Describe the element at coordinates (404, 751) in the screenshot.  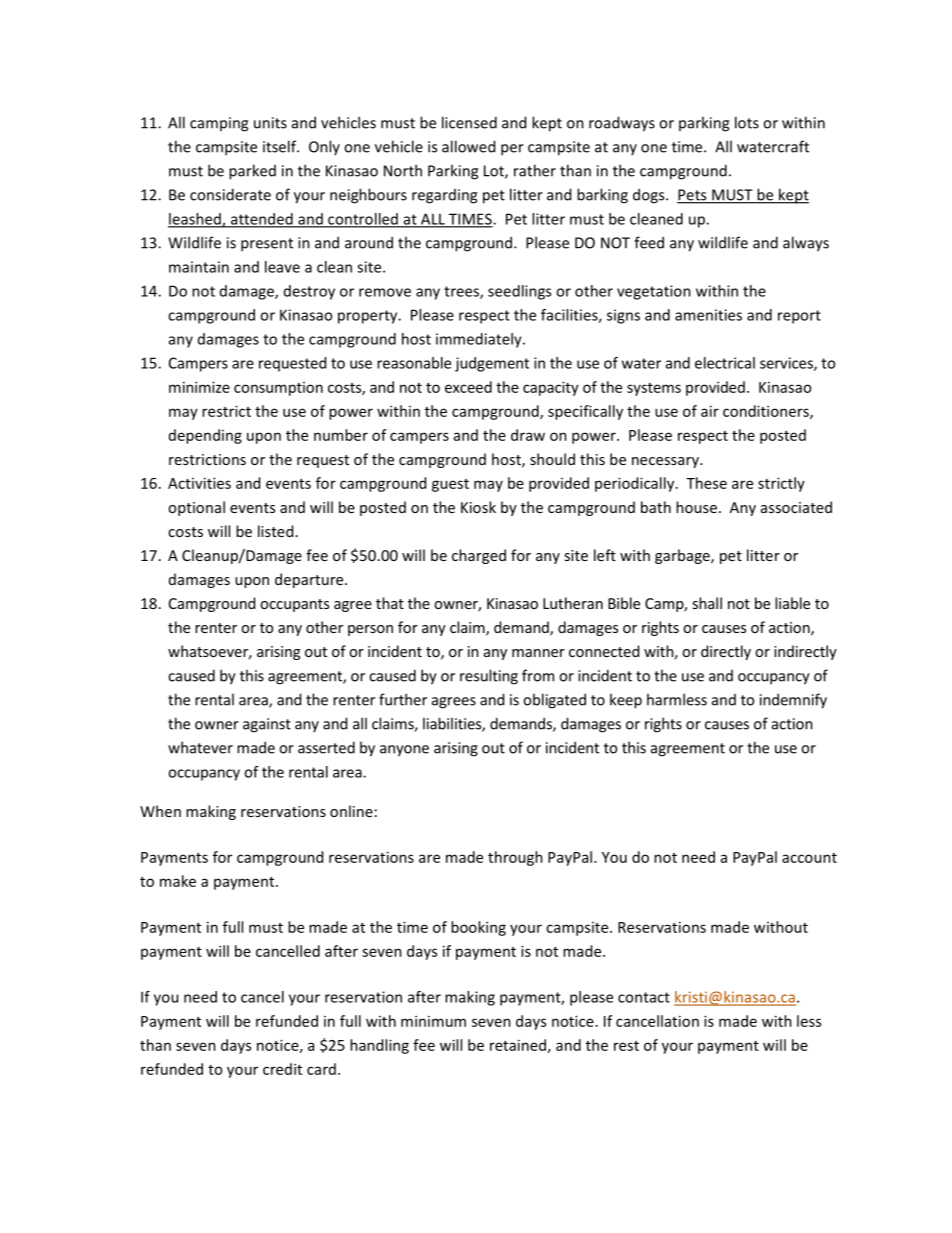
I see `anyone` at that location.
